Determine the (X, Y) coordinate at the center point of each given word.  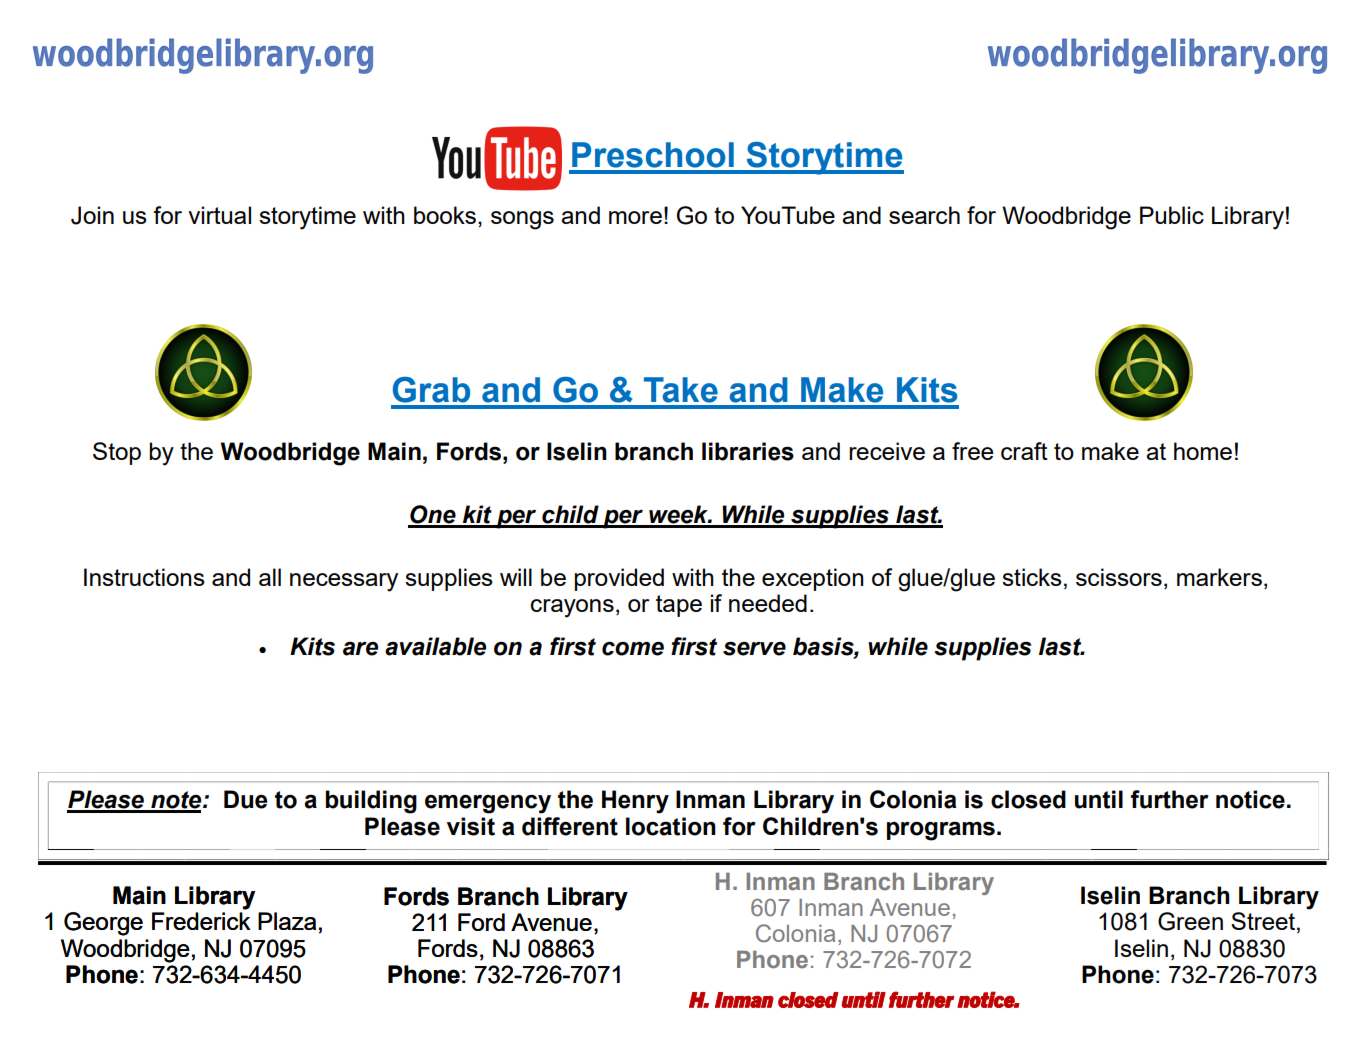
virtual (219, 215)
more (635, 217)
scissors (1119, 577)
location (671, 826)
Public (1172, 215)
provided (619, 579)
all (270, 577)
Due (246, 799)
